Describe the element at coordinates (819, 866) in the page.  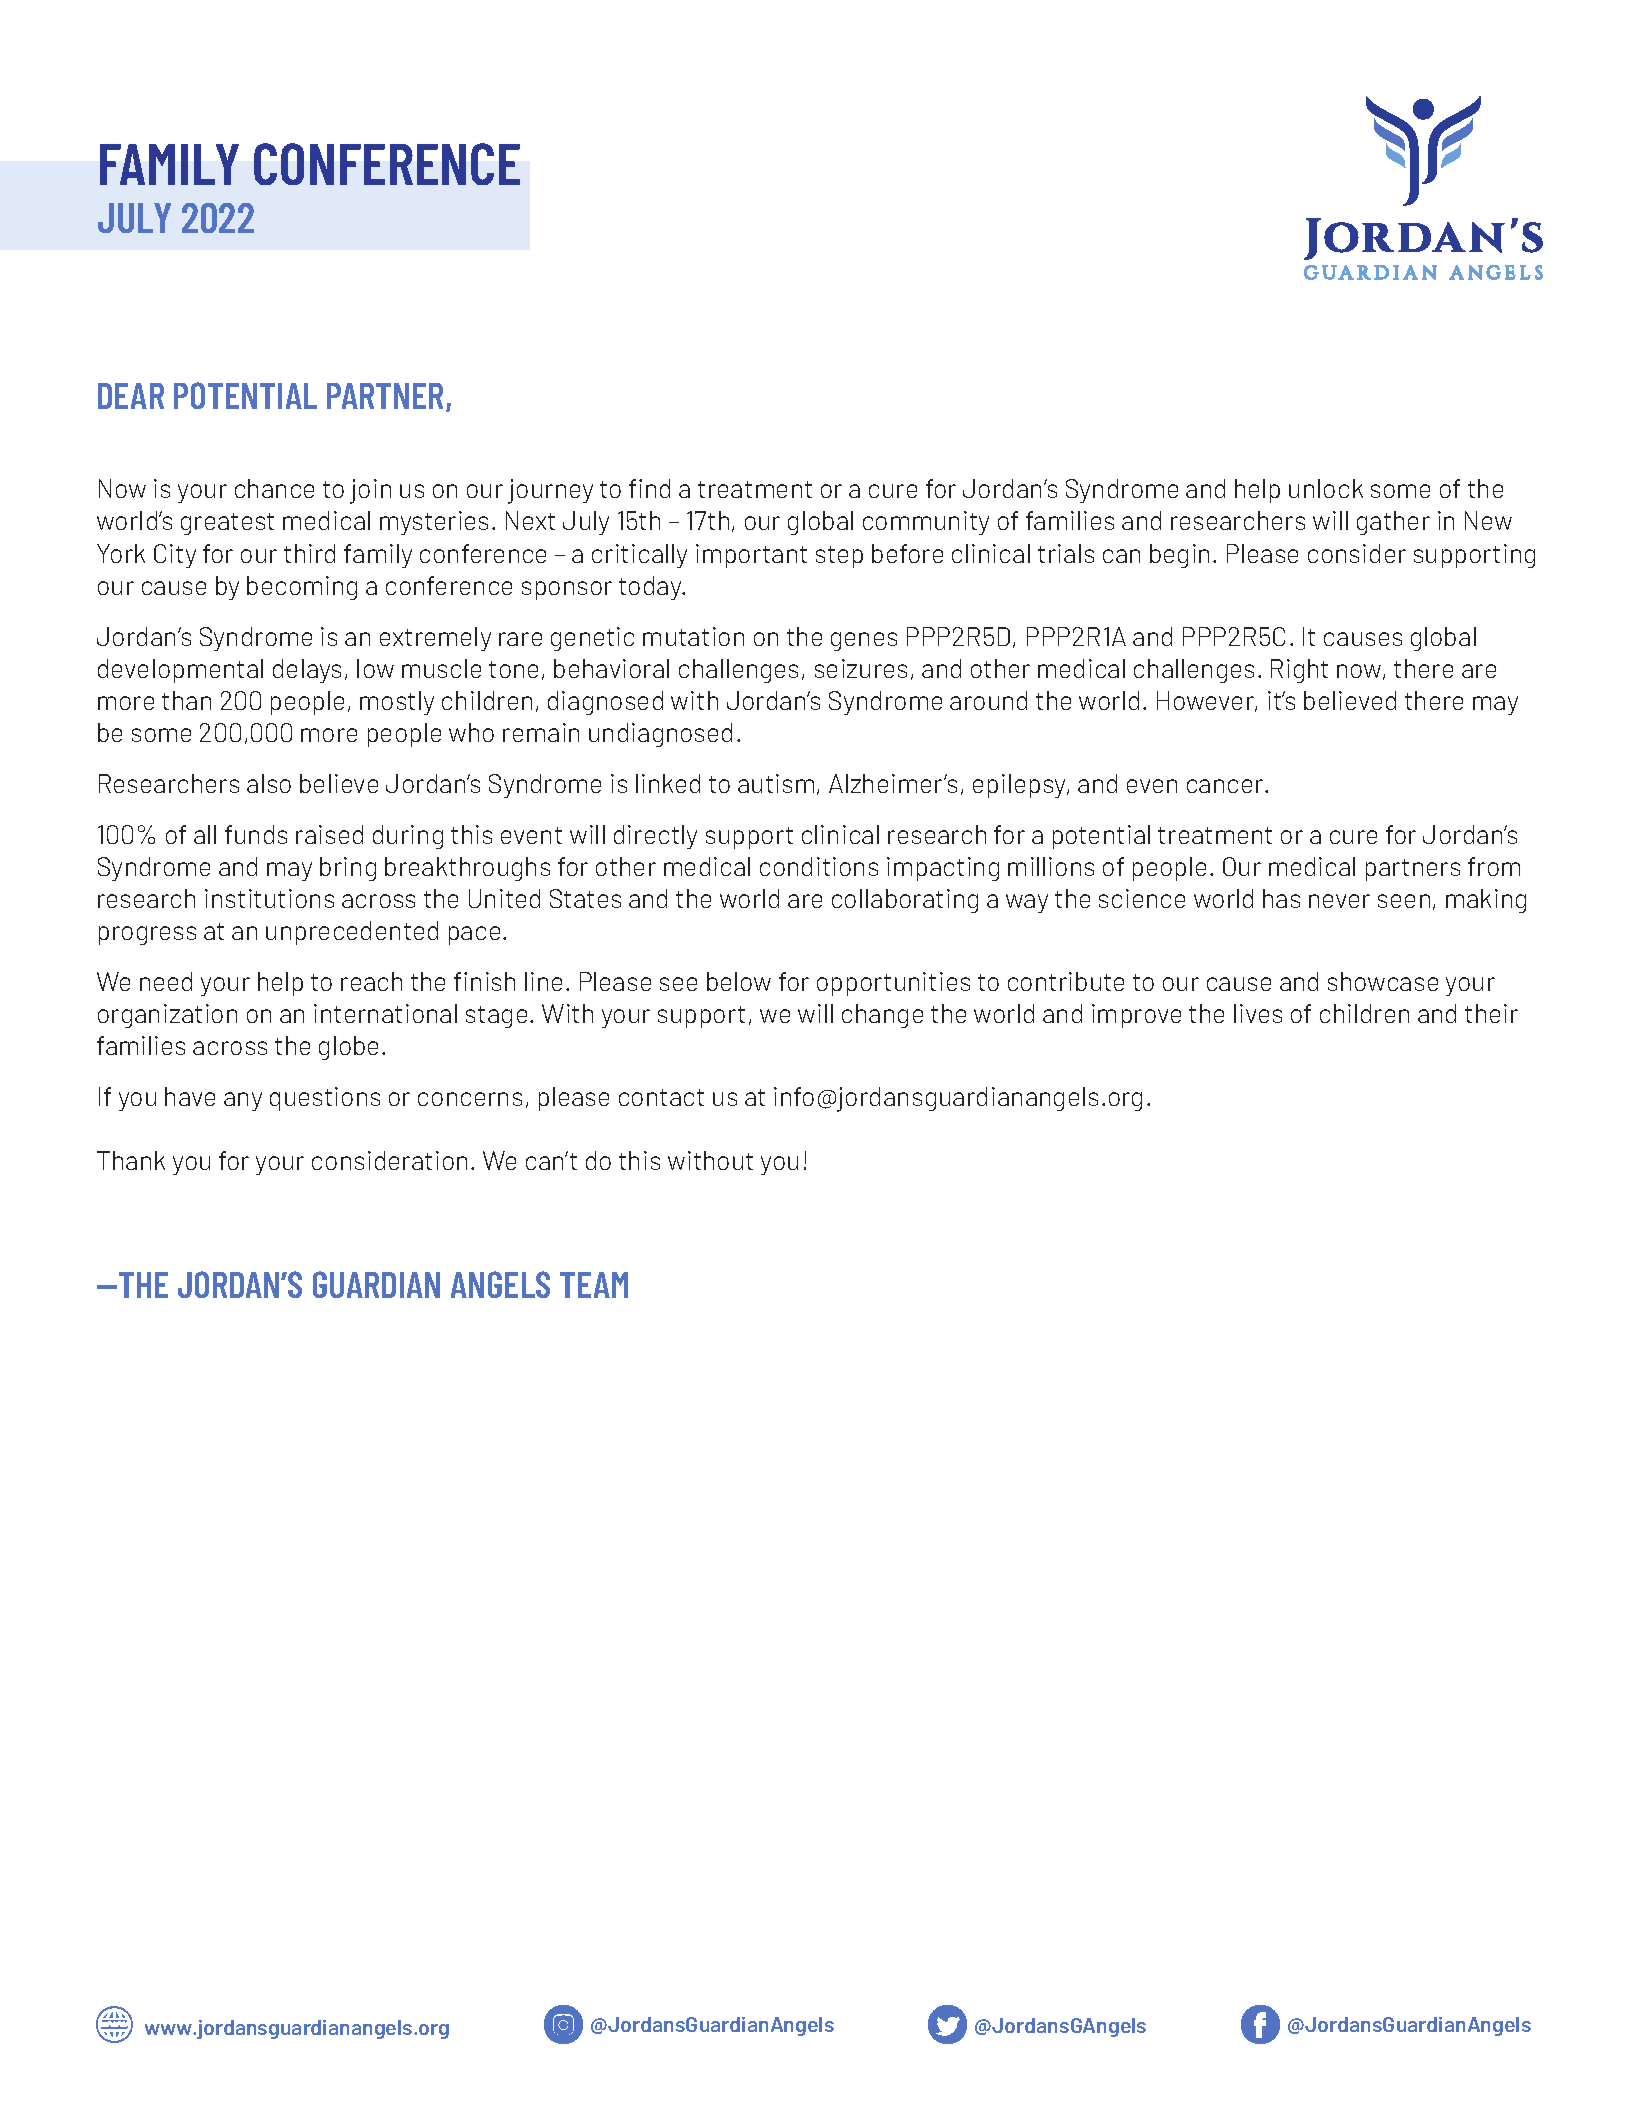
I see `conditions` at that location.
